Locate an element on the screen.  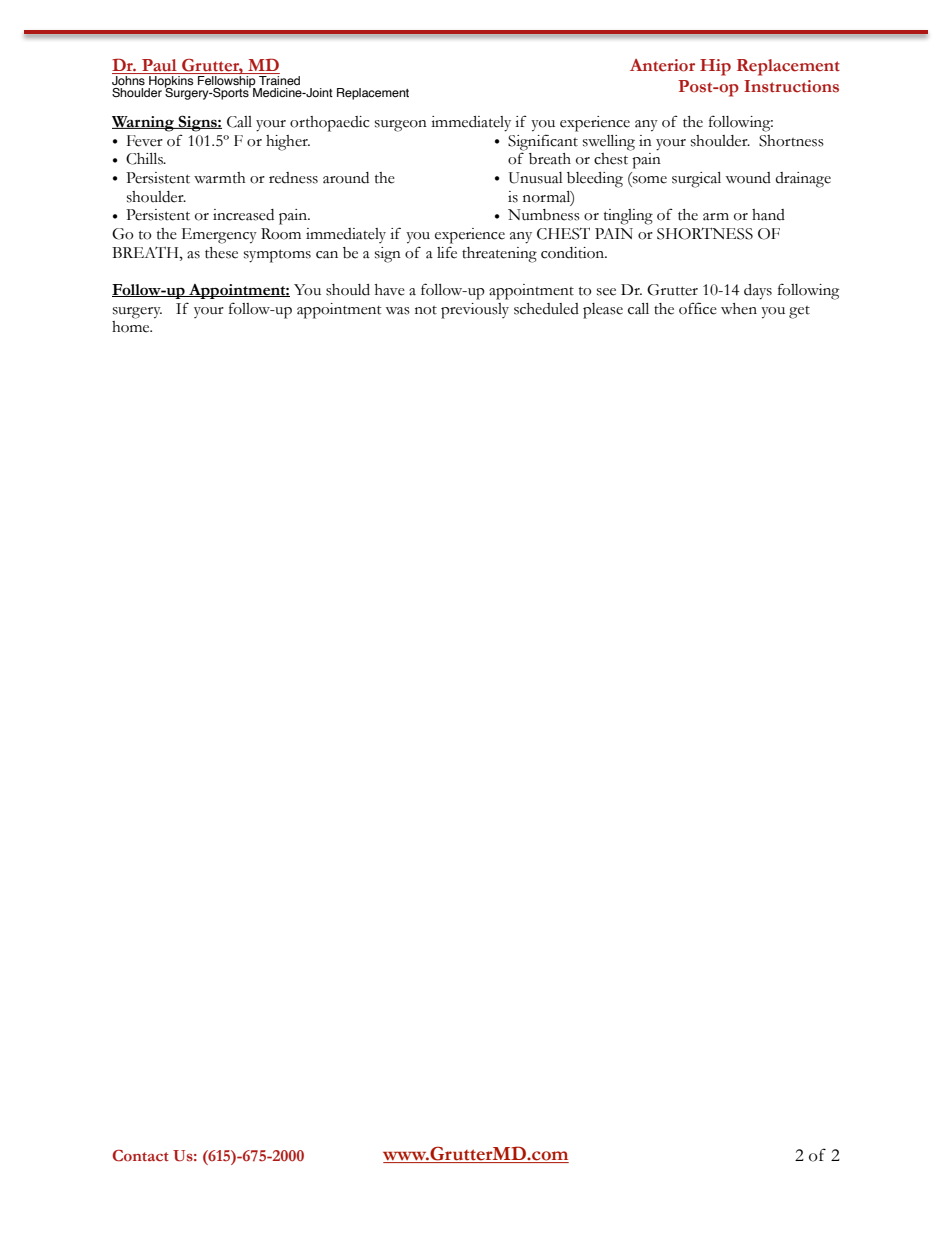
scheduled is located at coordinates (546, 309).
